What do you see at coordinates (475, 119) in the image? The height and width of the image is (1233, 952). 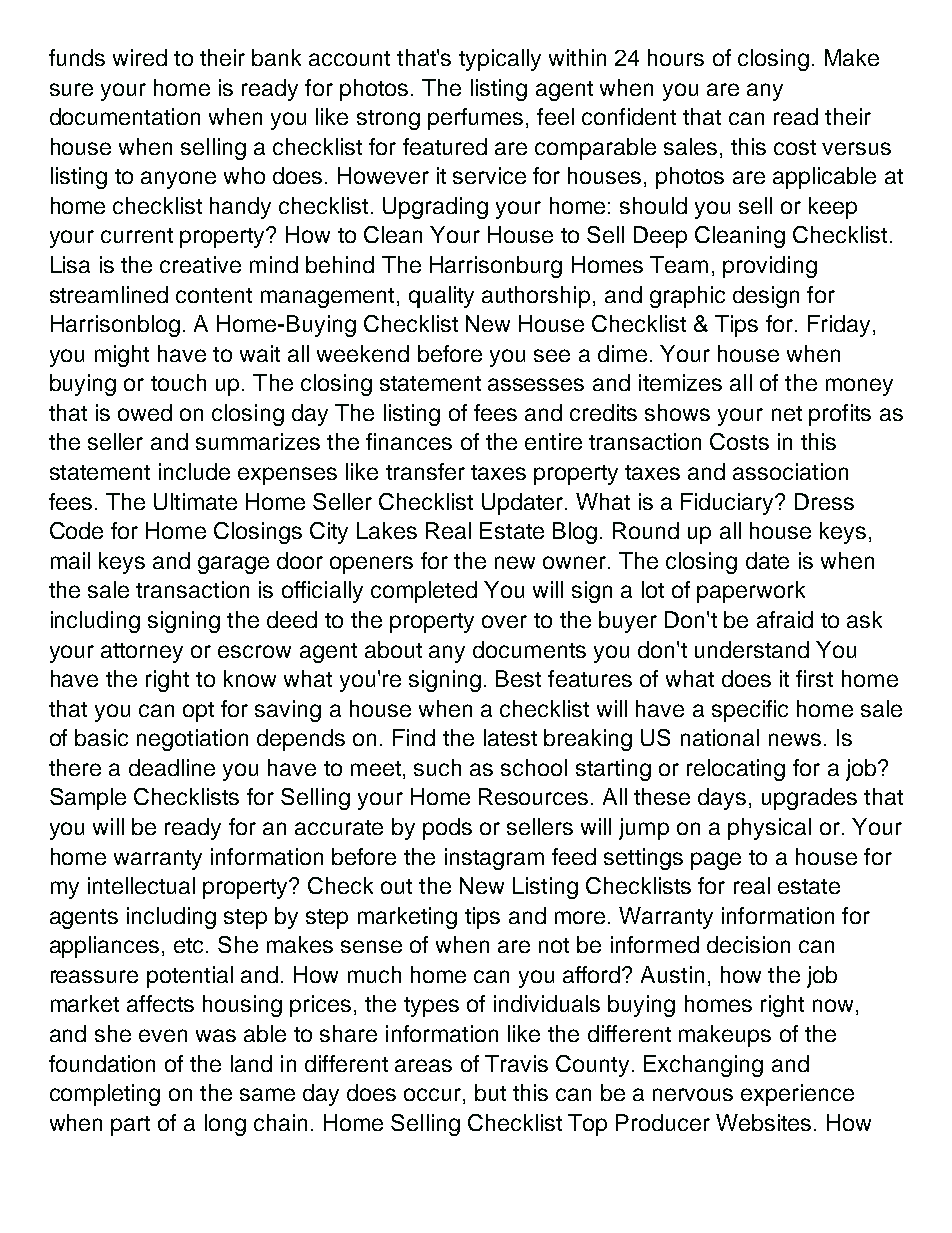 I see `perfumes` at bounding box center [475, 119].
